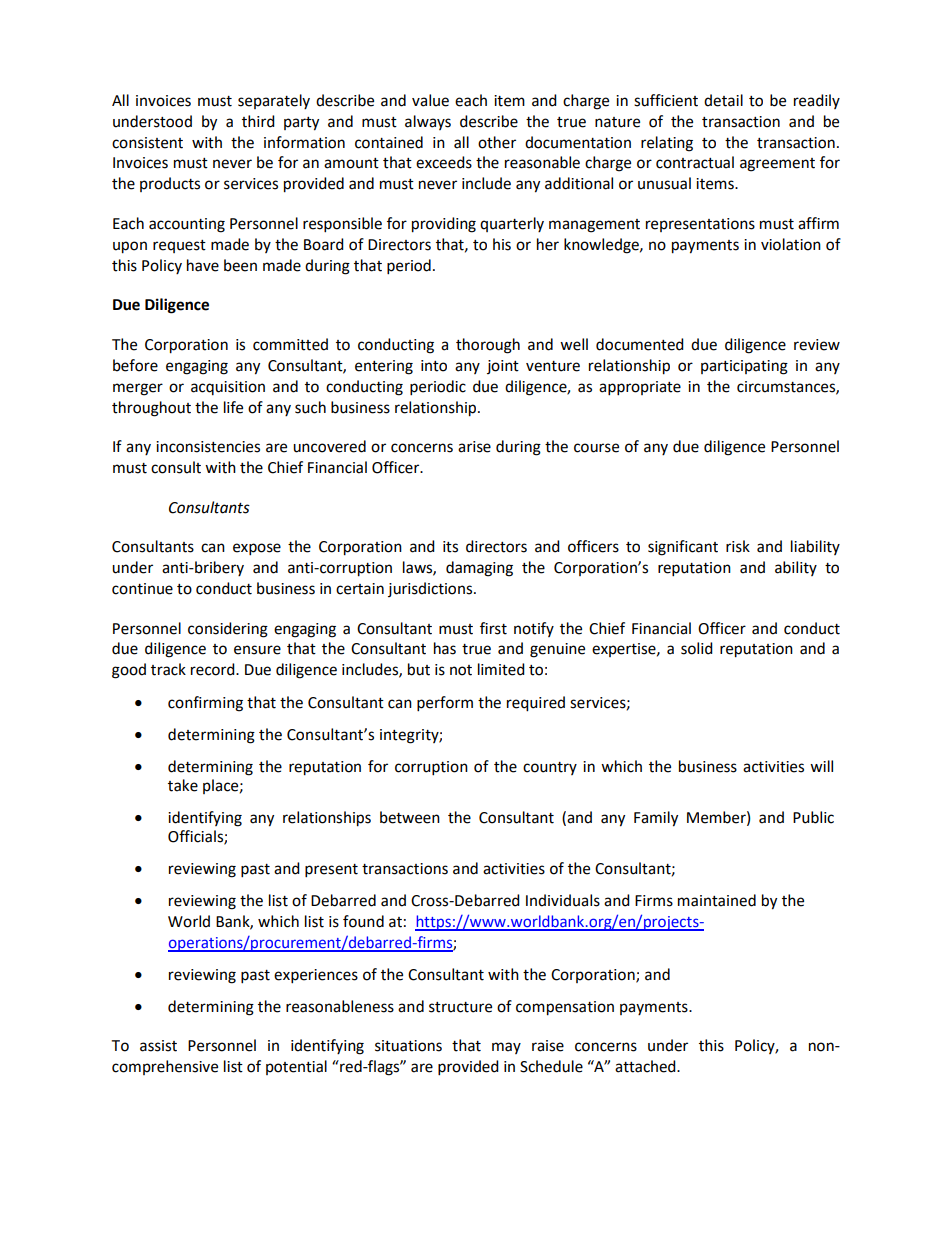 This image has height=1233, width=952. What do you see at coordinates (479, 569) in the image?
I see `damaging` at bounding box center [479, 569].
